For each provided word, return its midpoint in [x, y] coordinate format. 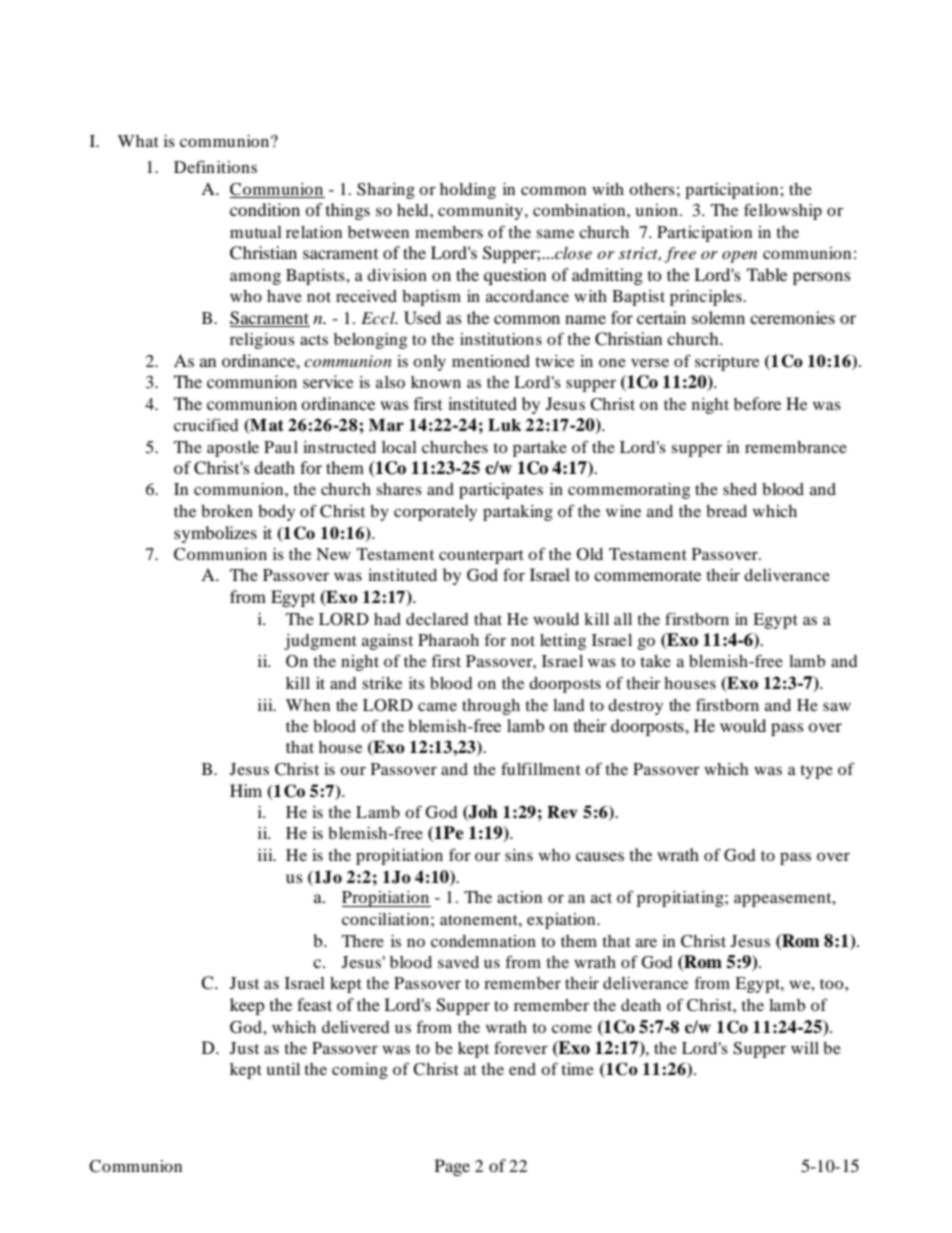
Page [452, 1167]
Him [246, 790]
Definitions [215, 166]
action [519, 897]
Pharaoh [448, 640]
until [283, 1069]
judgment [320, 642]
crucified [206, 424]
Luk [504, 425]
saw [837, 706]
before [757, 403]
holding [468, 191]
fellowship [783, 211]
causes [600, 856]
